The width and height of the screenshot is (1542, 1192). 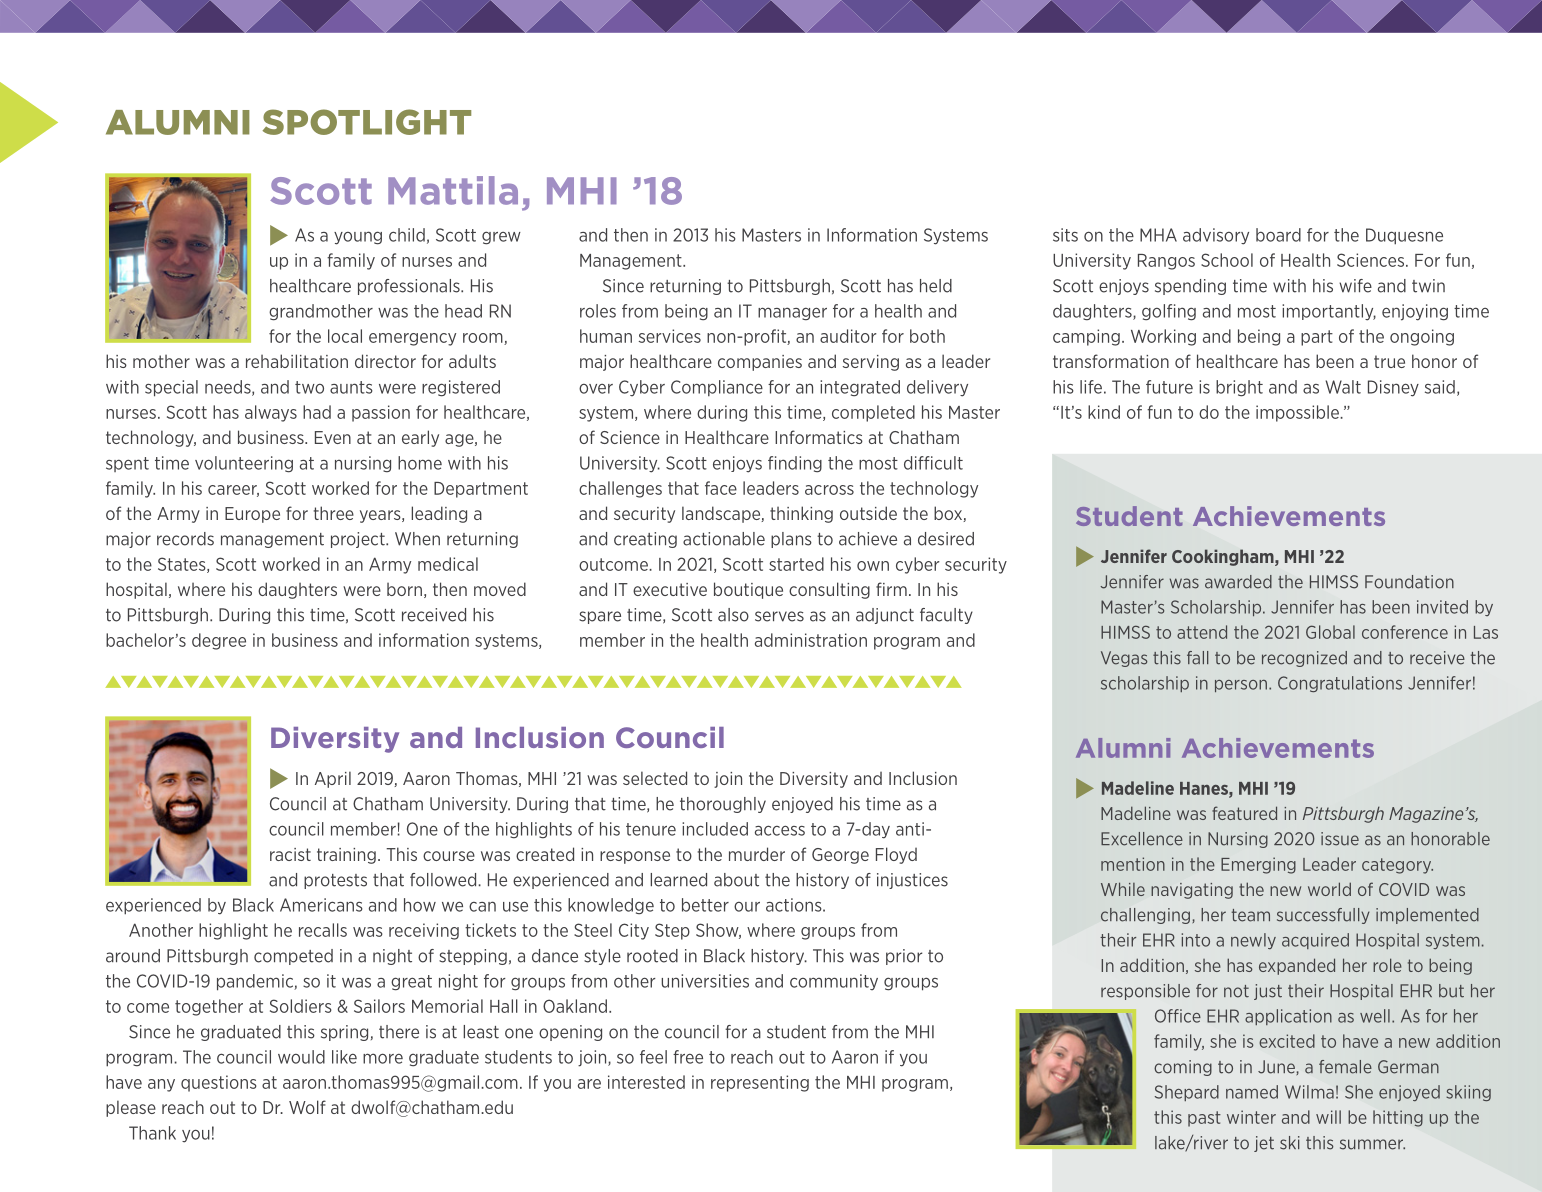 What do you see at coordinates (366, 122) in the screenshot?
I see `SPOTLIGHT` at bounding box center [366, 122].
